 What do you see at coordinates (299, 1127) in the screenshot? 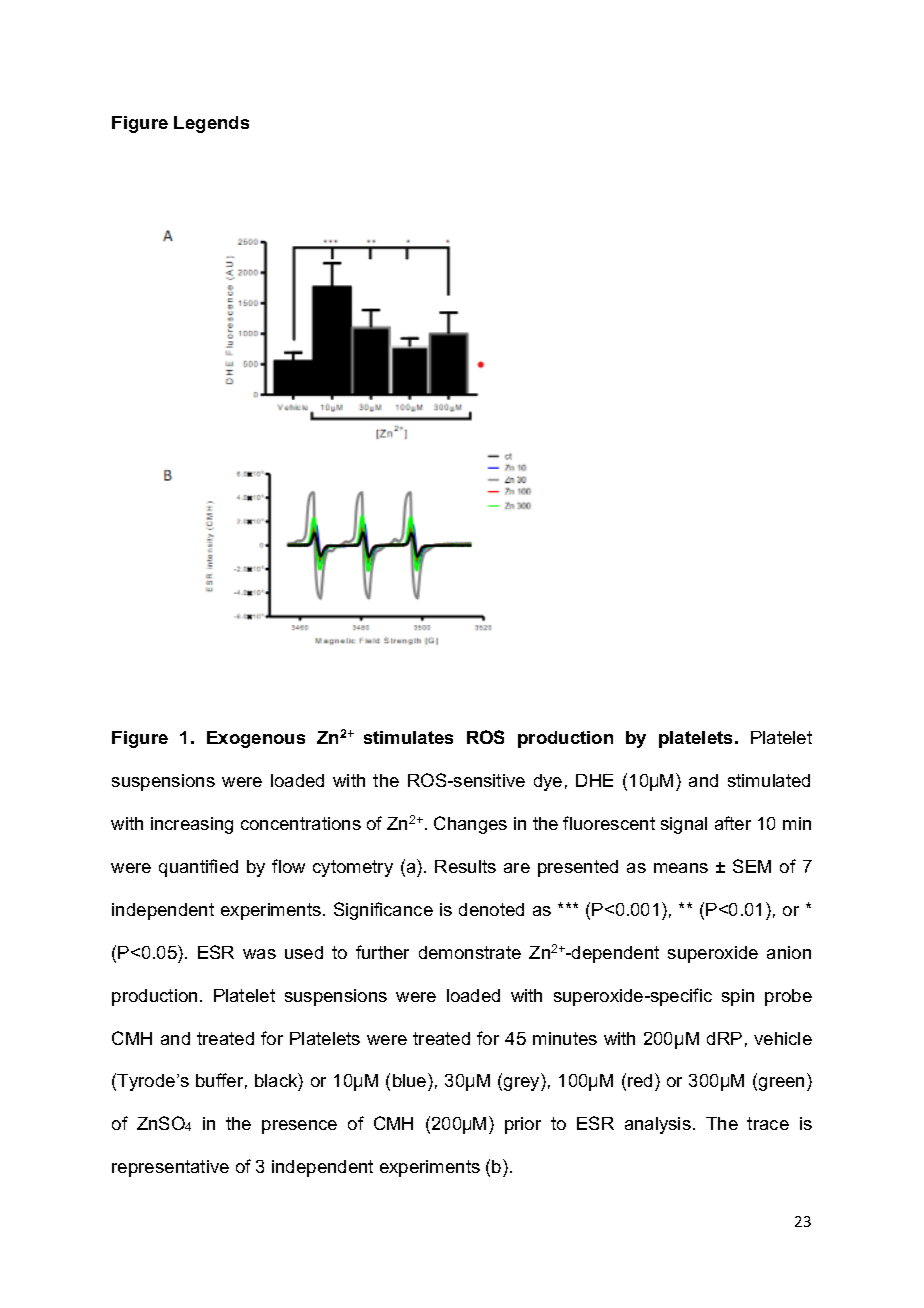
I see `presence` at bounding box center [299, 1127].
